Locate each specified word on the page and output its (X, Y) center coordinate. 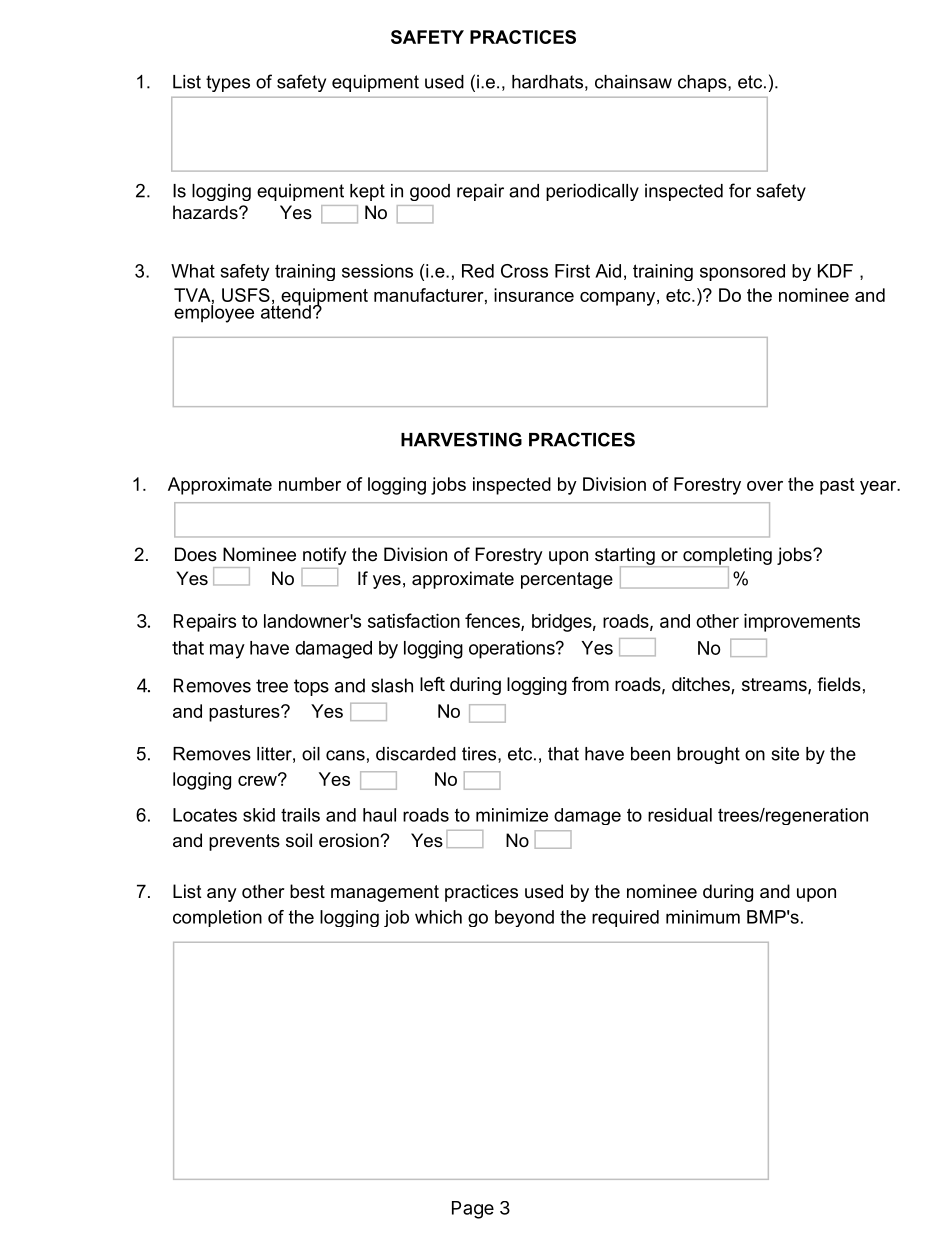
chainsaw (633, 82)
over (765, 486)
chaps (703, 83)
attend (286, 311)
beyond (524, 918)
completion (217, 918)
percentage (567, 580)
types (228, 83)
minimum (703, 917)
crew (258, 780)
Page (473, 1210)
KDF (835, 271)
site (785, 754)
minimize (512, 815)
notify (325, 556)
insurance (534, 295)
